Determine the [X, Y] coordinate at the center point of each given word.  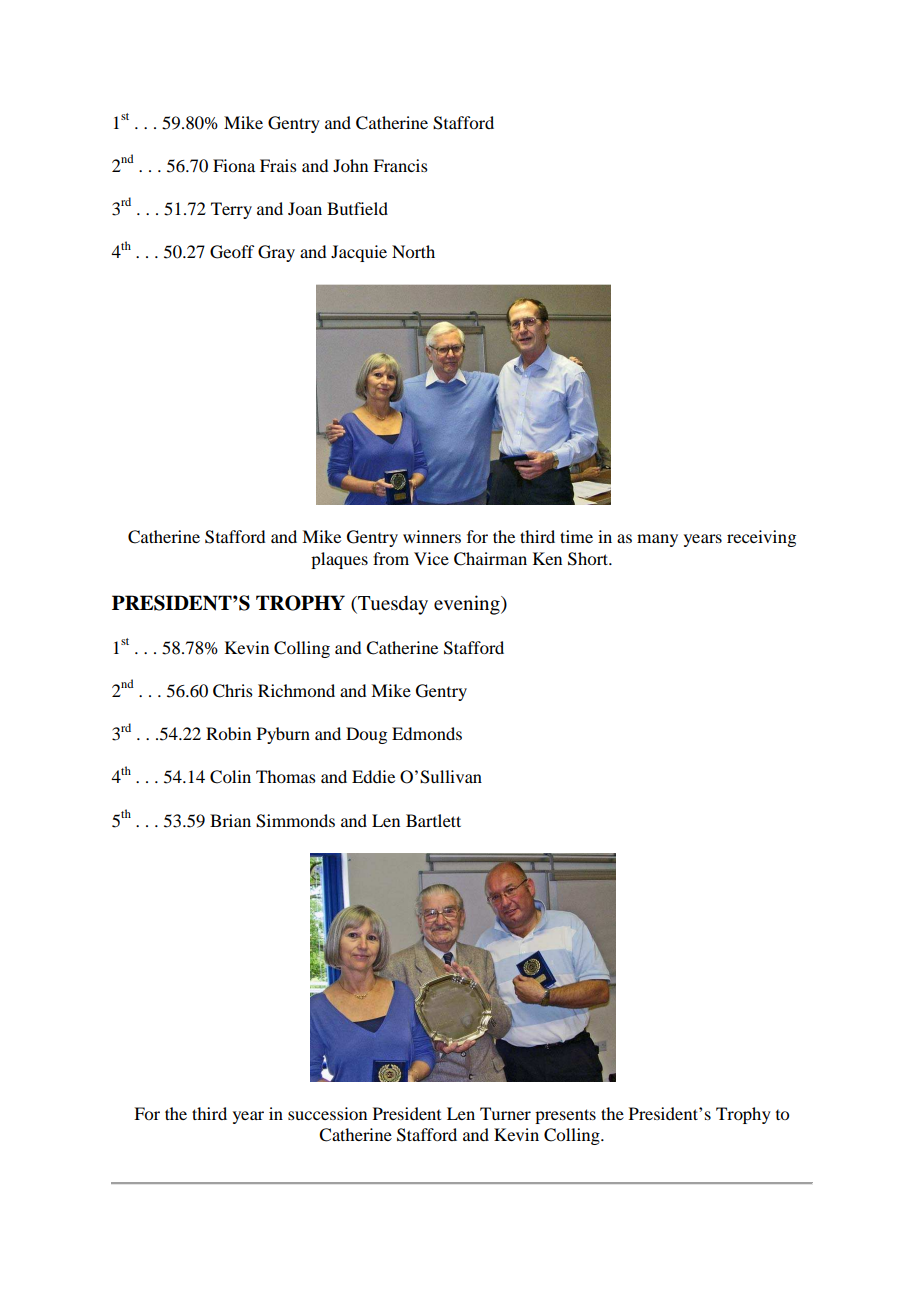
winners [432, 536]
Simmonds [295, 821]
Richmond [296, 690]
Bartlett [433, 820]
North [413, 251]
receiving [761, 538]
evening [468, 605]
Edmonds [427, 733]
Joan [305, 208]
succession [327, 1113]
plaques [339, 560]
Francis [400, 165]
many [657, 540]
